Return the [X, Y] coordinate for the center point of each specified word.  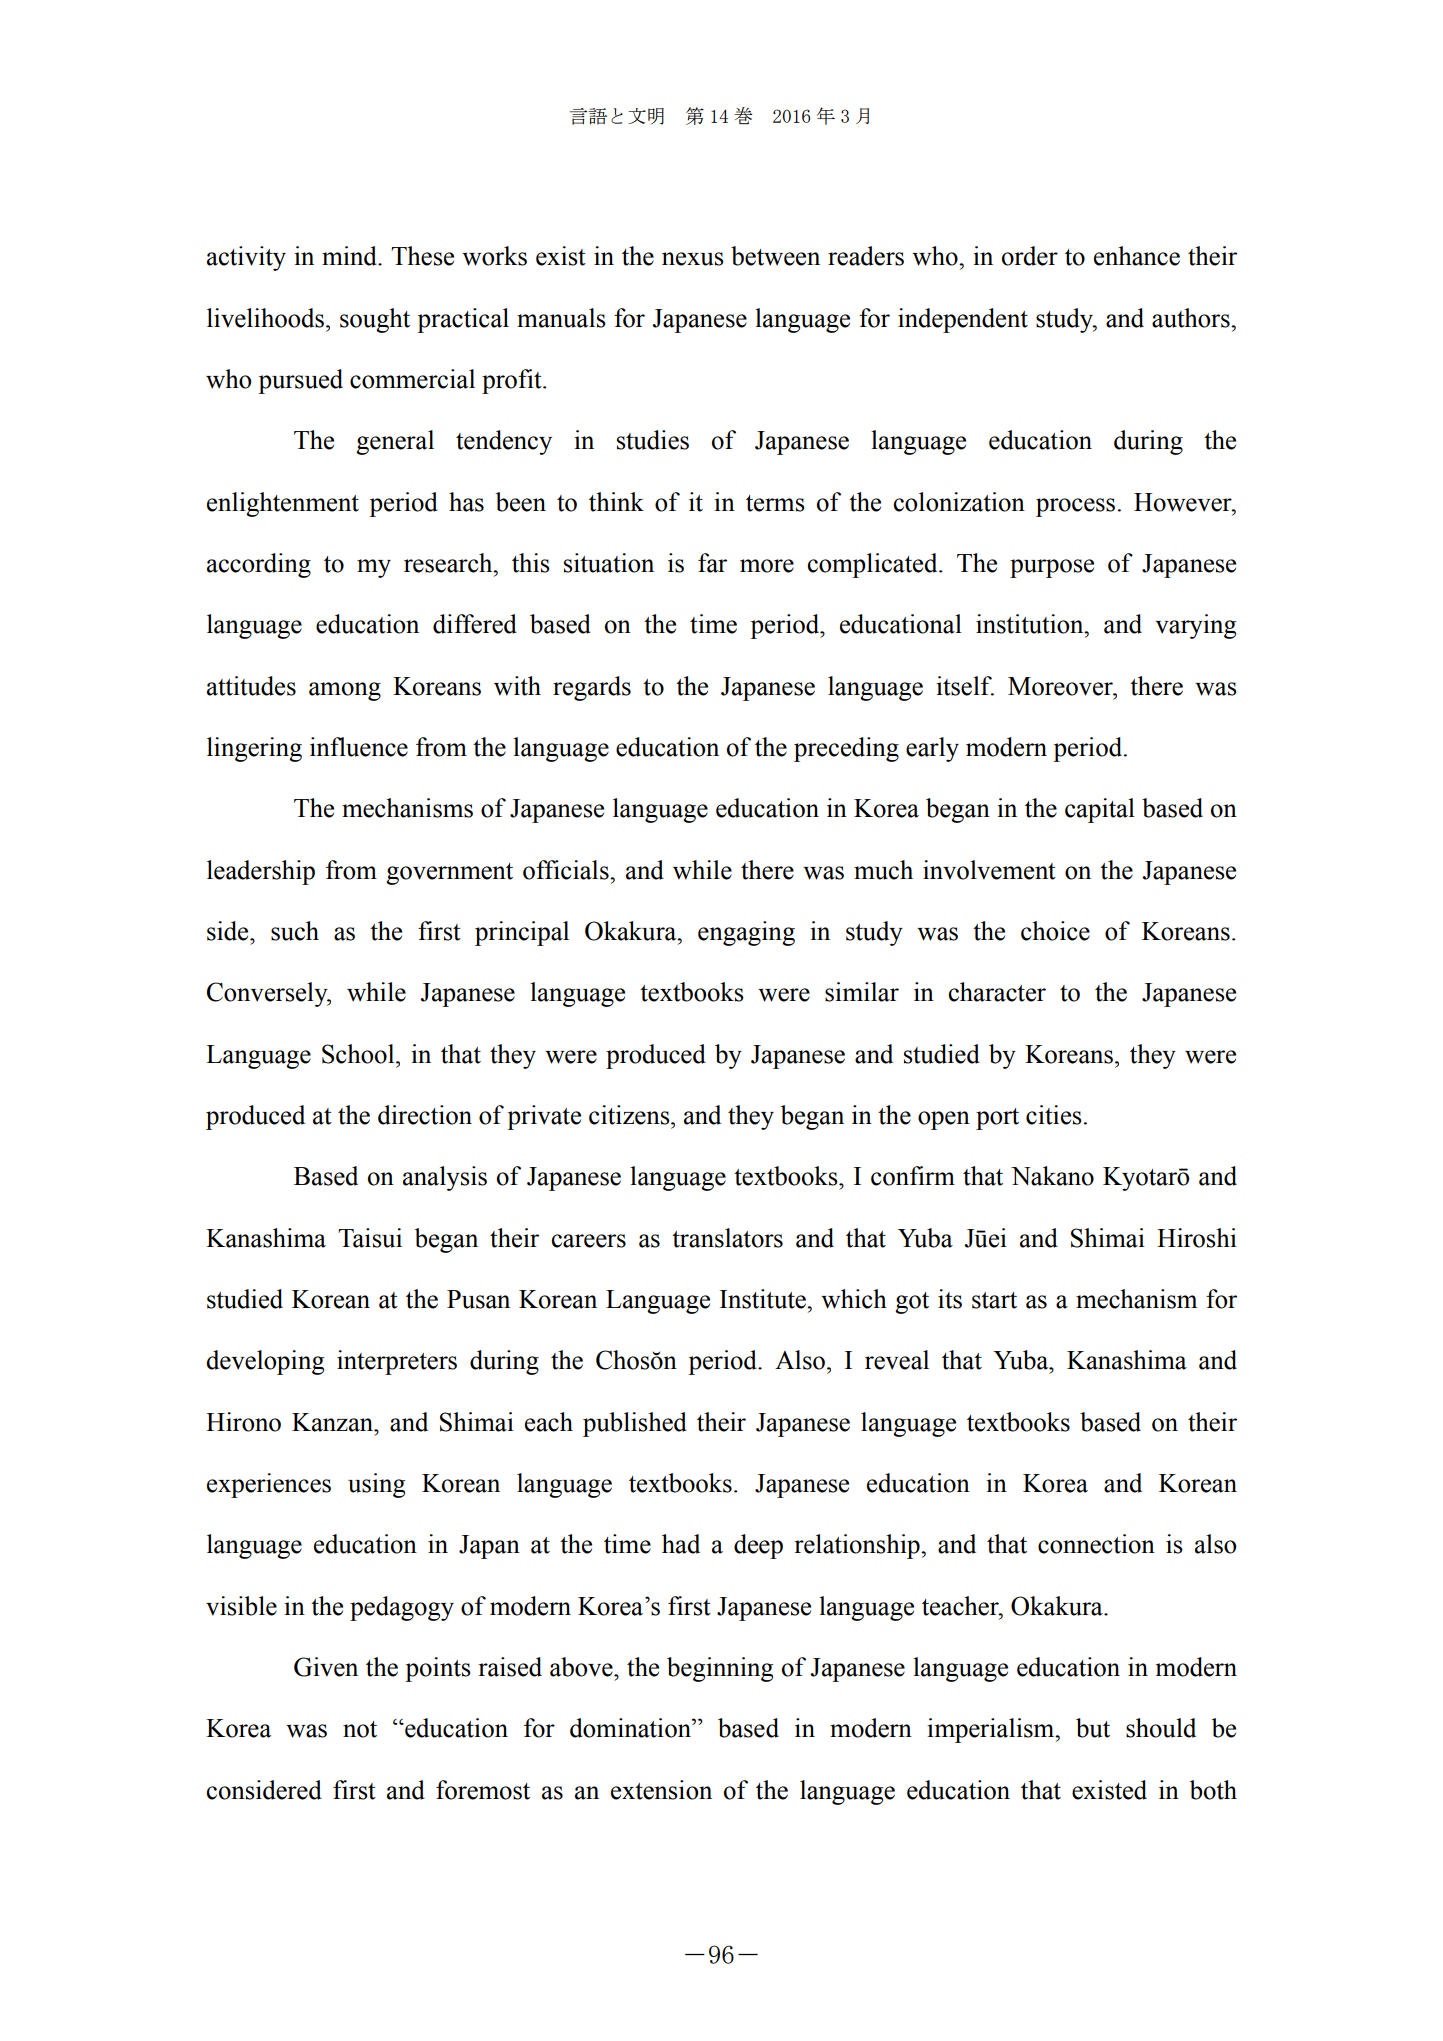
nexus [693, 259]
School [359, 1054]
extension [661, 1790]
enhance [1137, 256]
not [360, 1729]
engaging [746, 933]
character [997, 992]
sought [375, 320]
